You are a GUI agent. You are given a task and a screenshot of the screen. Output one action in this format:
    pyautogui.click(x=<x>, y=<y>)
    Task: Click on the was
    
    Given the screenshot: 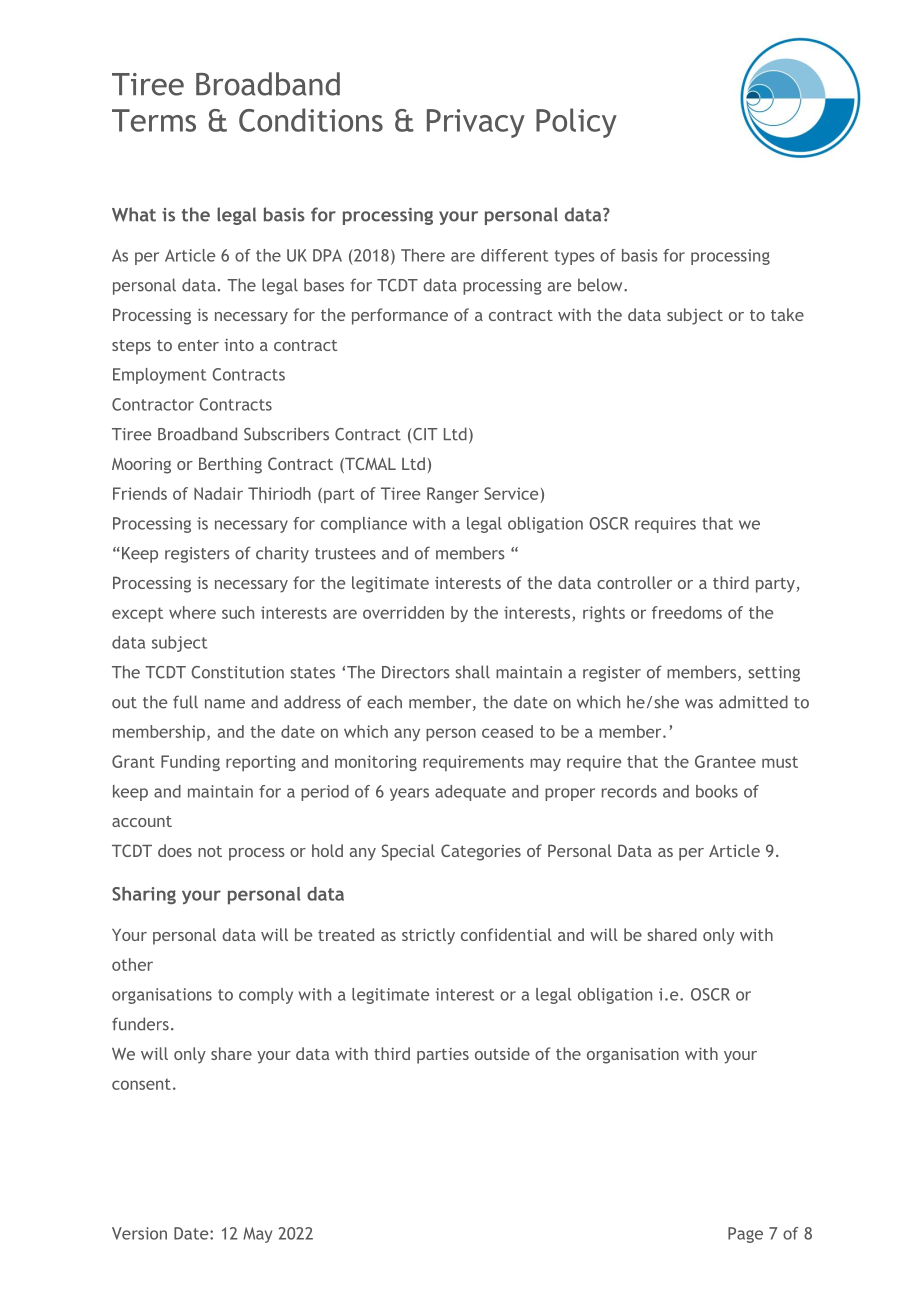 What is the action you would take?
    pyautogui.click(x=699, y=704)
